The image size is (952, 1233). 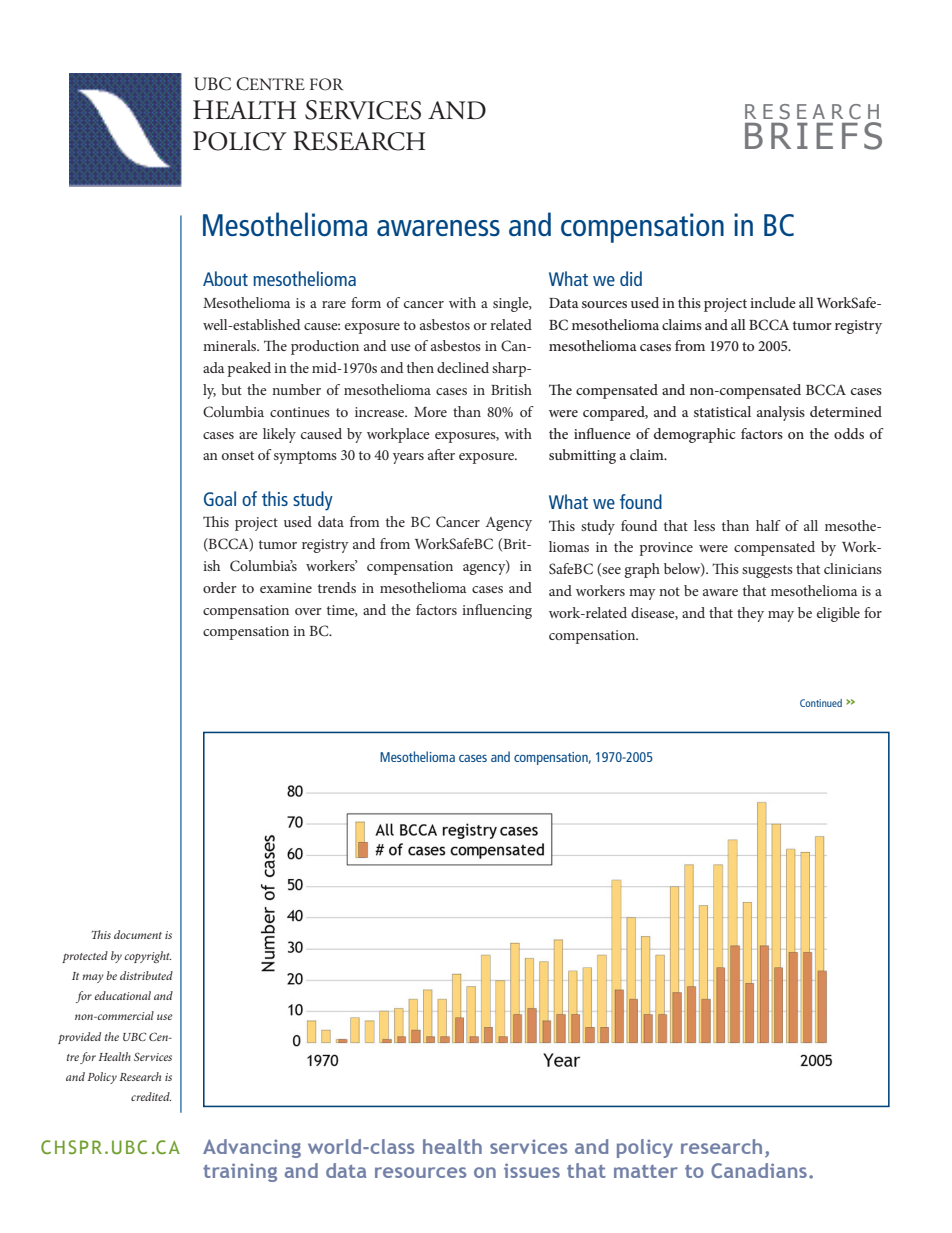 I want to click on About, so click(x=225, y=278).
